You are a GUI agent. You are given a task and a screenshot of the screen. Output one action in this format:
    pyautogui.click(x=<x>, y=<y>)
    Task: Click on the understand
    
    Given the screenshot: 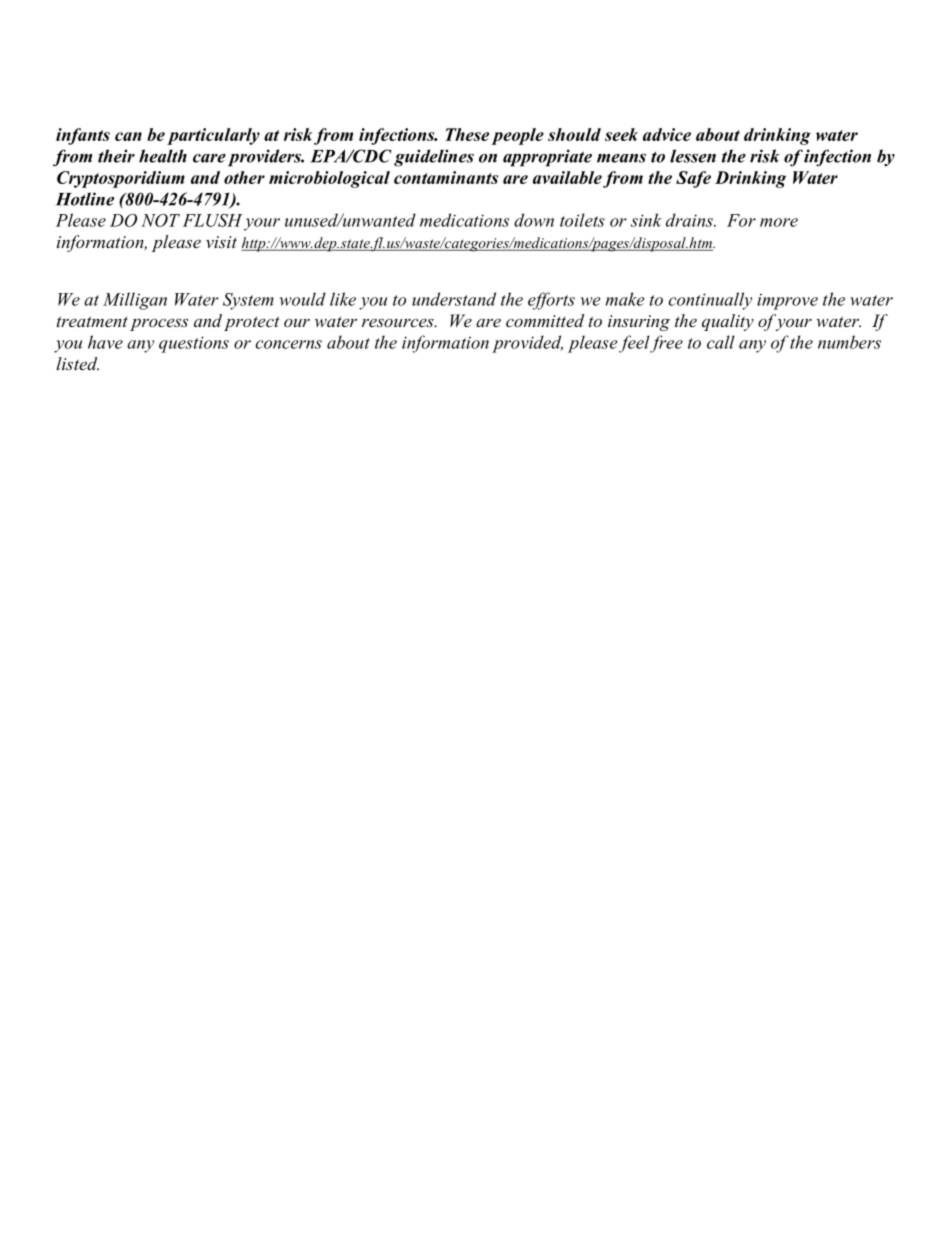 What is the action you would take?
    pyautogui.click(x=454, y=299)
